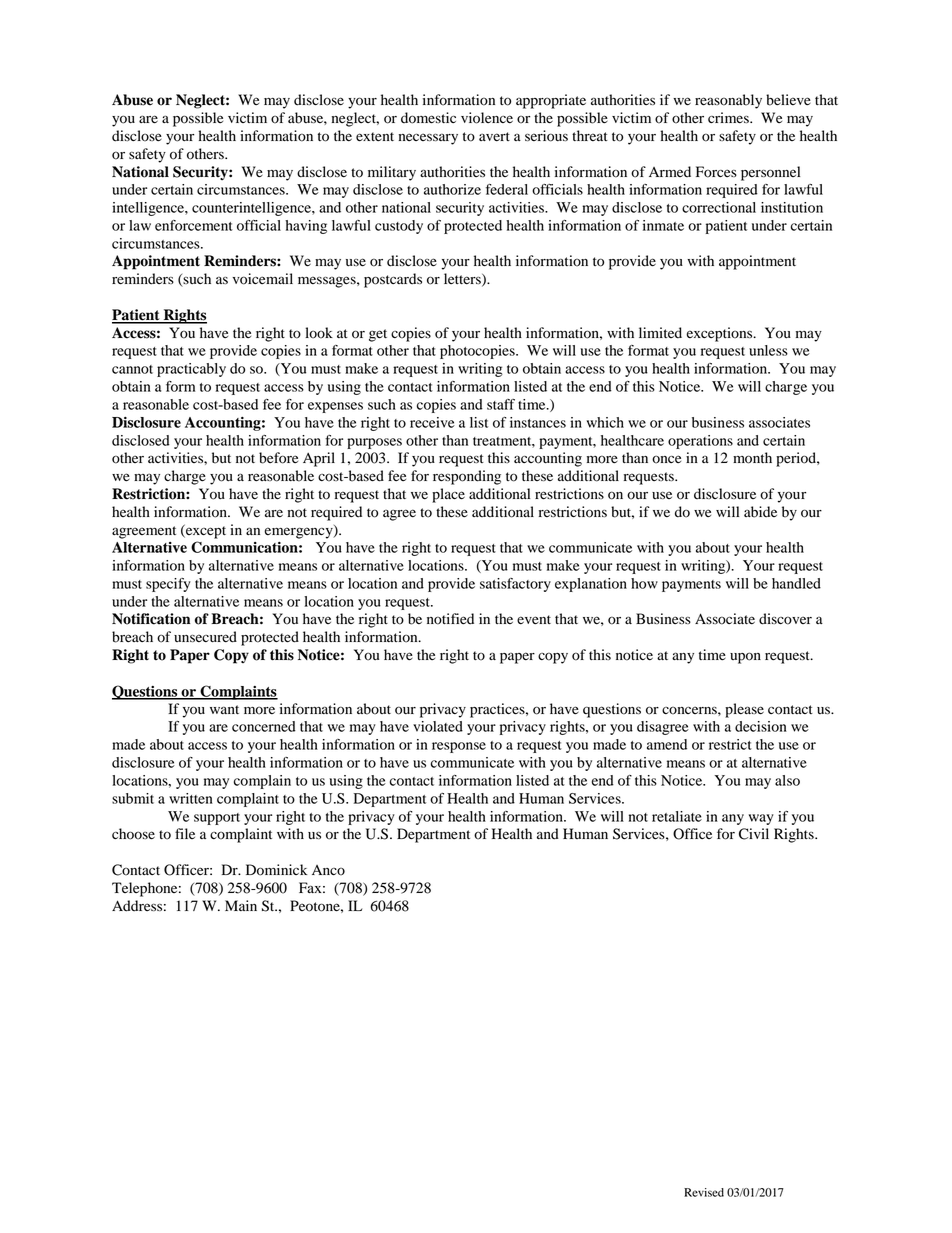 Image resolution: width=952 pixels, height=1233 pixels. What do you see at coordinates (132, 369) in the page?
I see `cannot` at bounding box center [132, 369].
